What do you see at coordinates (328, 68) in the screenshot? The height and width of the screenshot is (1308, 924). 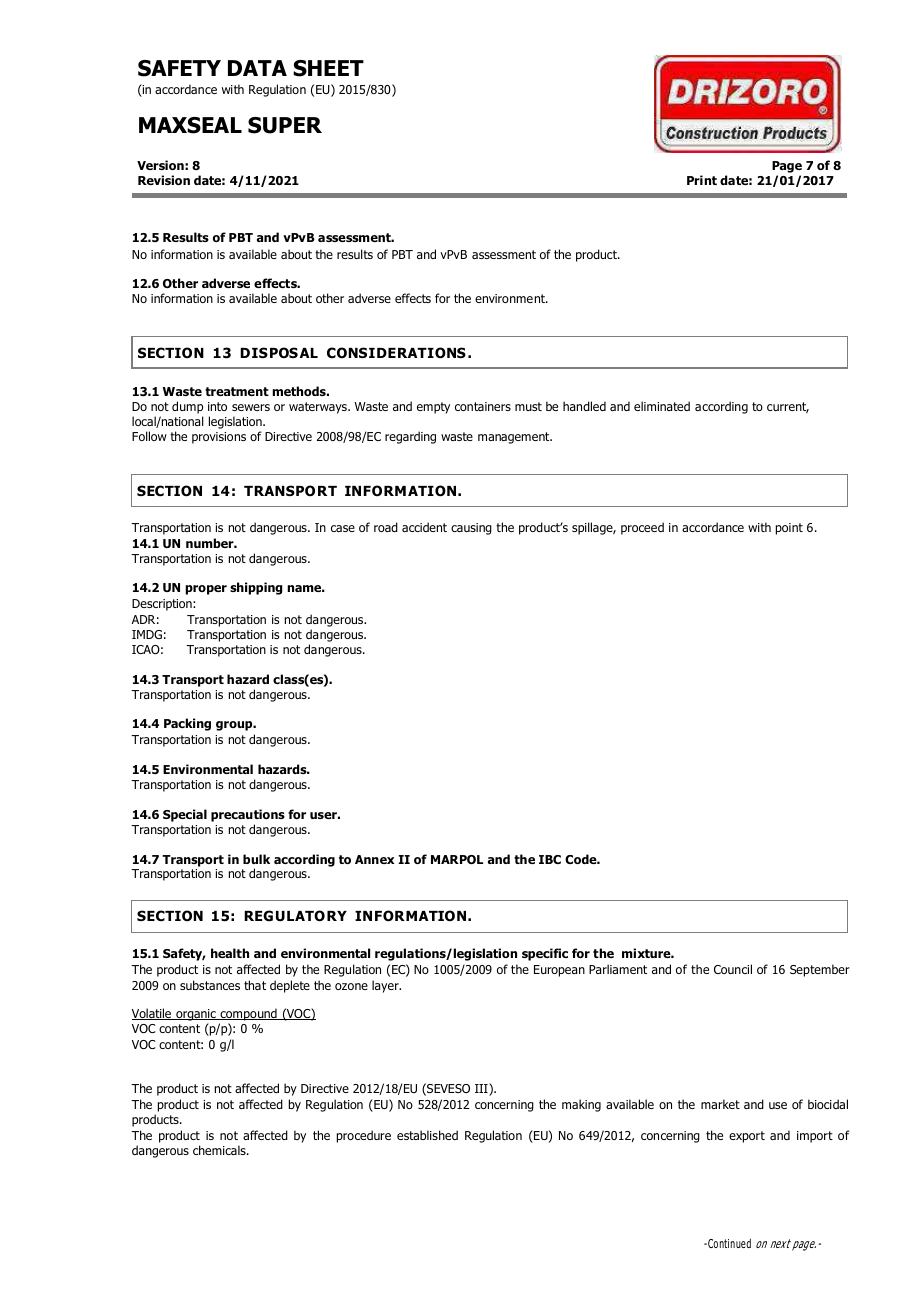 I see `SHEET` at bounding box center [328, 68].
